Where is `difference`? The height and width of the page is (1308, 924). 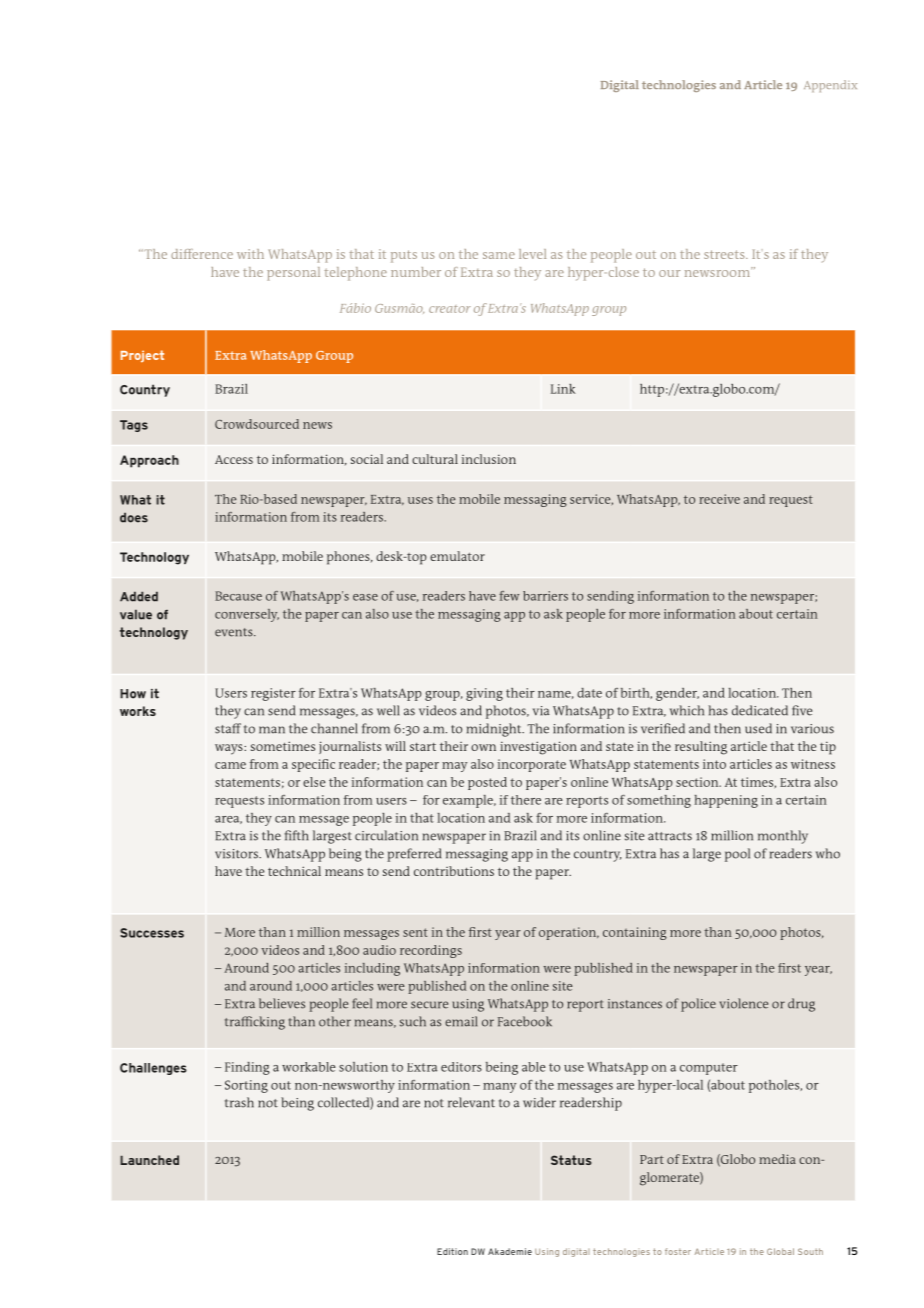
difference is located at coordinates (202, 254).
